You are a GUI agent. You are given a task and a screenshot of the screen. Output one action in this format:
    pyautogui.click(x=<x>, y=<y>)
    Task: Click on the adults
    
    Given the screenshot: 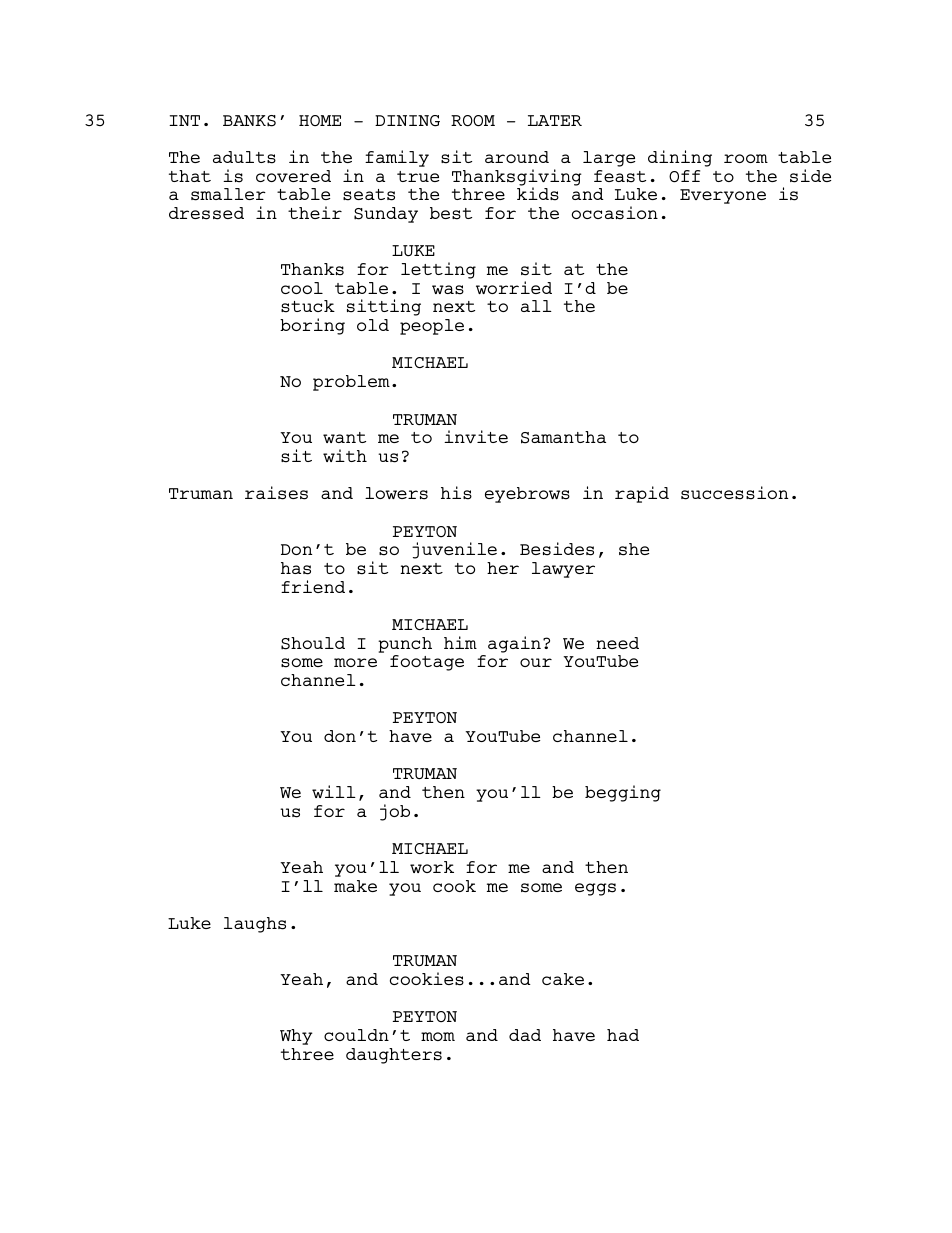 What is the action you would take?
    pyautogui.click(x=244, y=157)
